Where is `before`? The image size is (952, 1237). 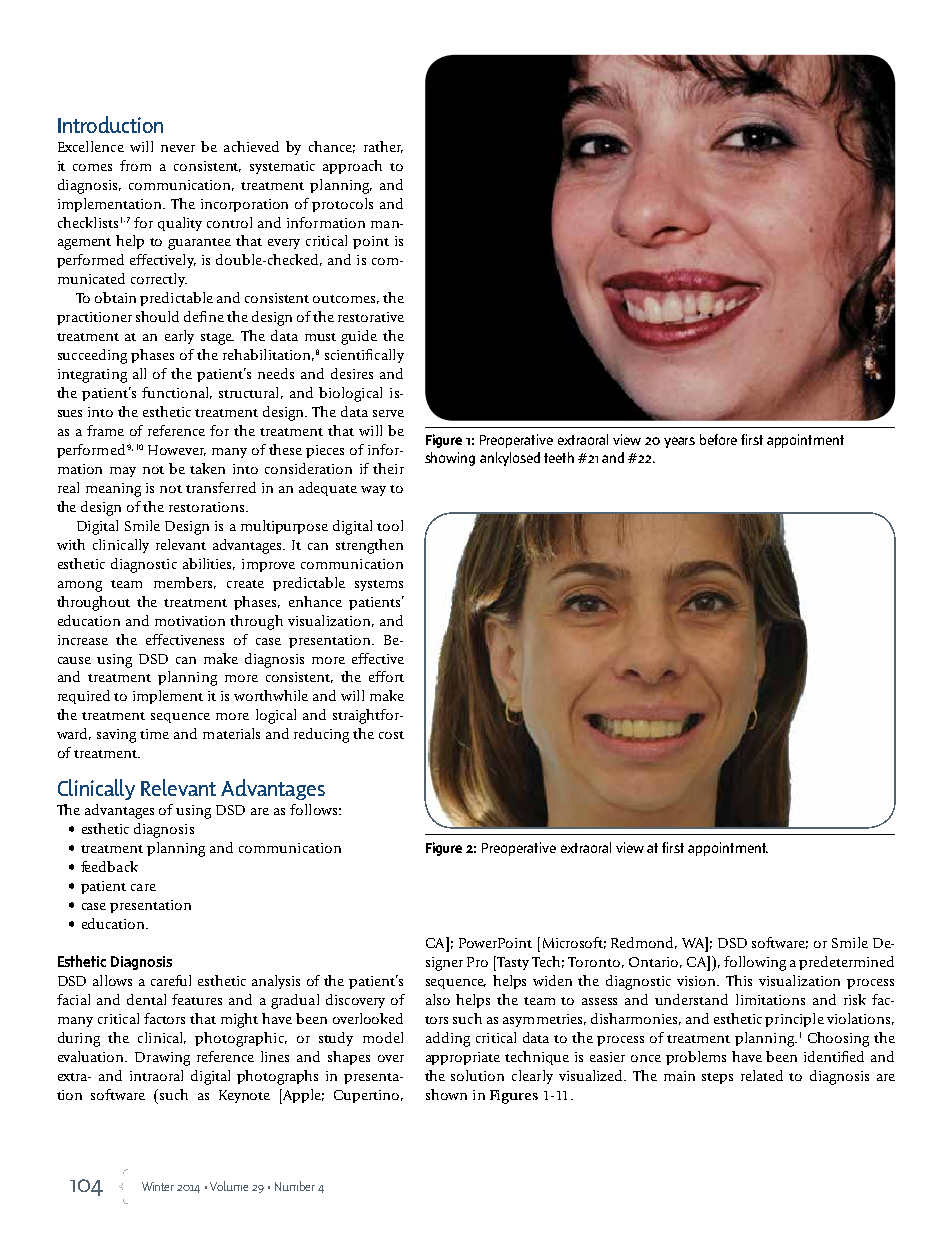
before is located at coordinates (718, 439).
